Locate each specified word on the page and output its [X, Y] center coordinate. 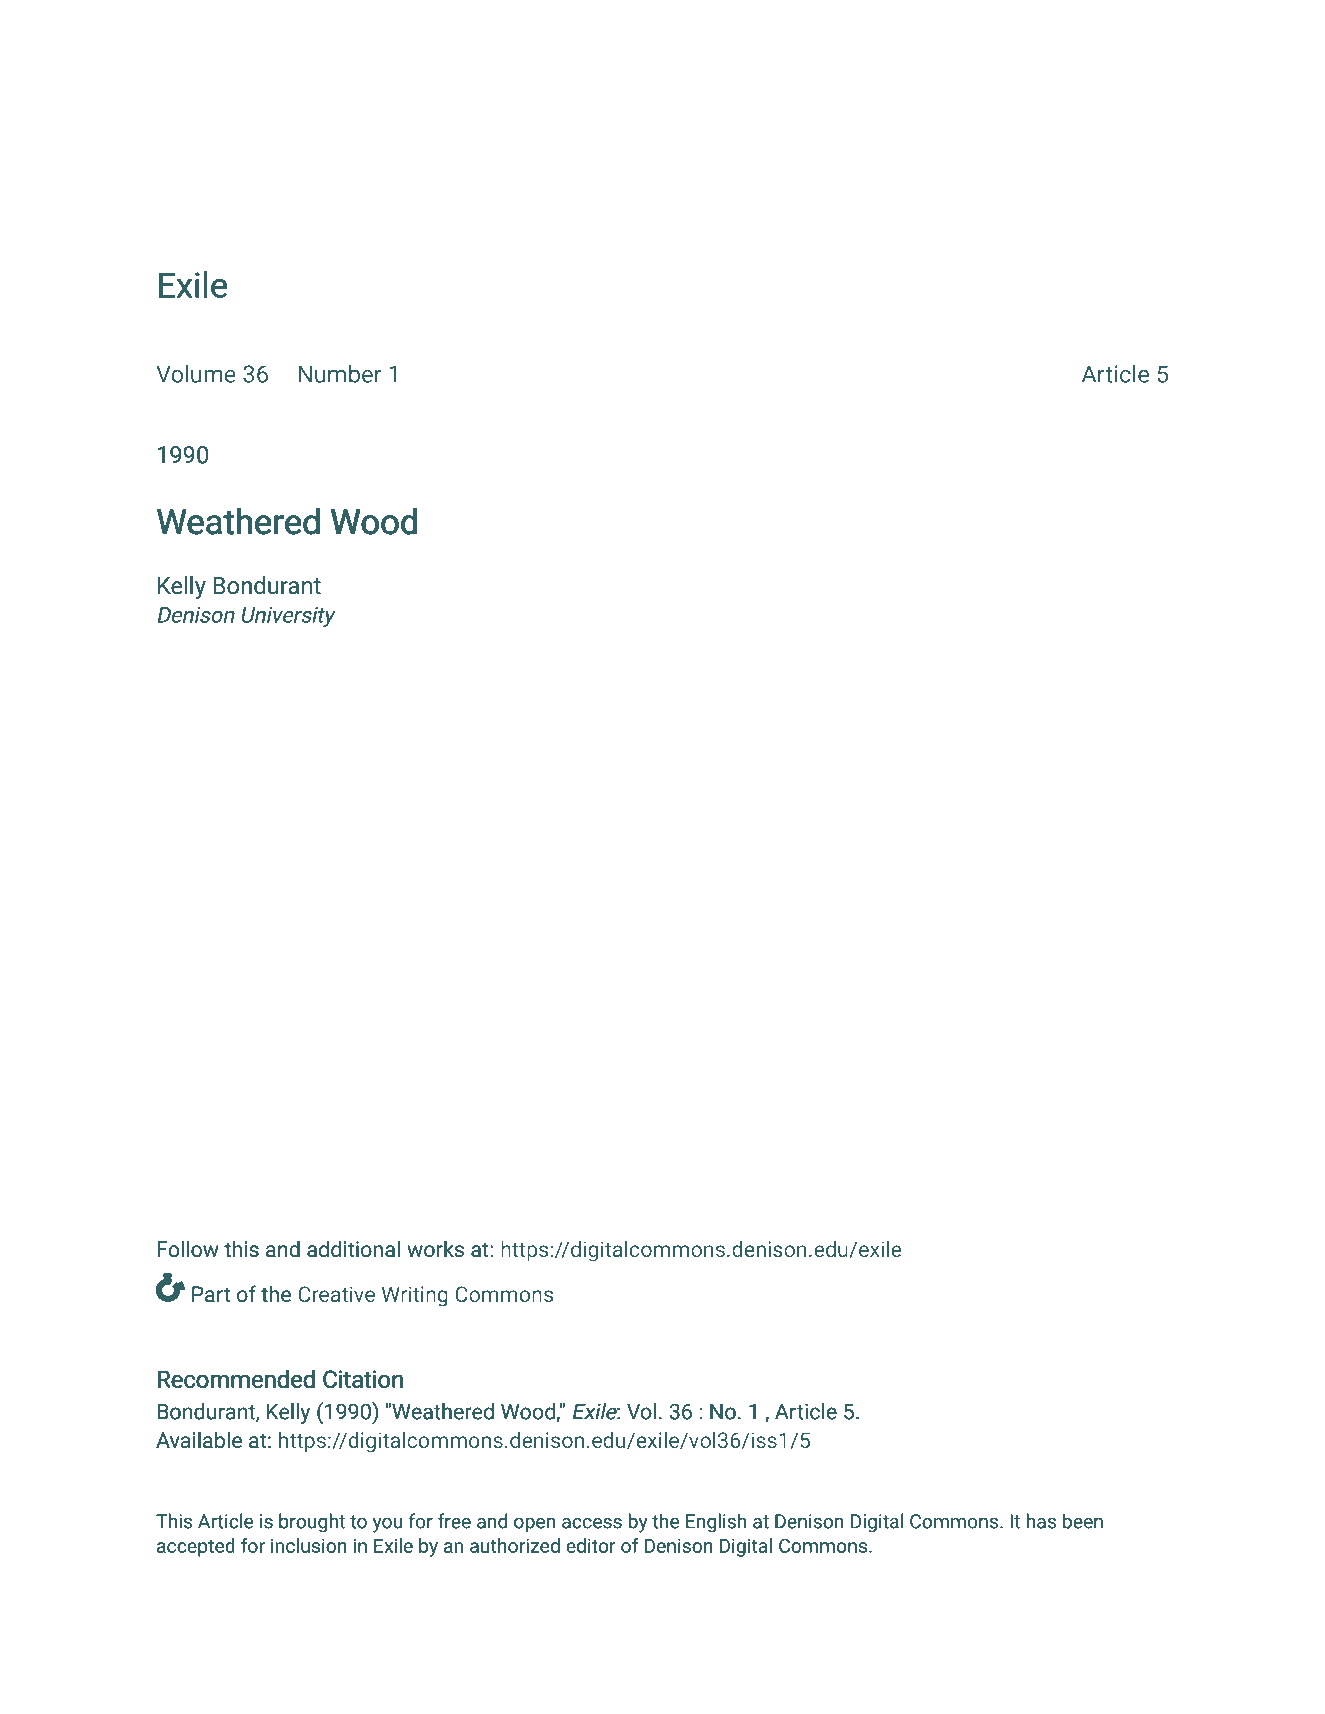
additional [353, 1249]
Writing [415, 1296]
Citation [363, 1379]
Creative [336, 1294]
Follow [188, 1249]
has [1041, 1521]
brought [312, 1523]
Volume [196, 373]
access [592, 1523]
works [435, 1248]
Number [340, 373]
